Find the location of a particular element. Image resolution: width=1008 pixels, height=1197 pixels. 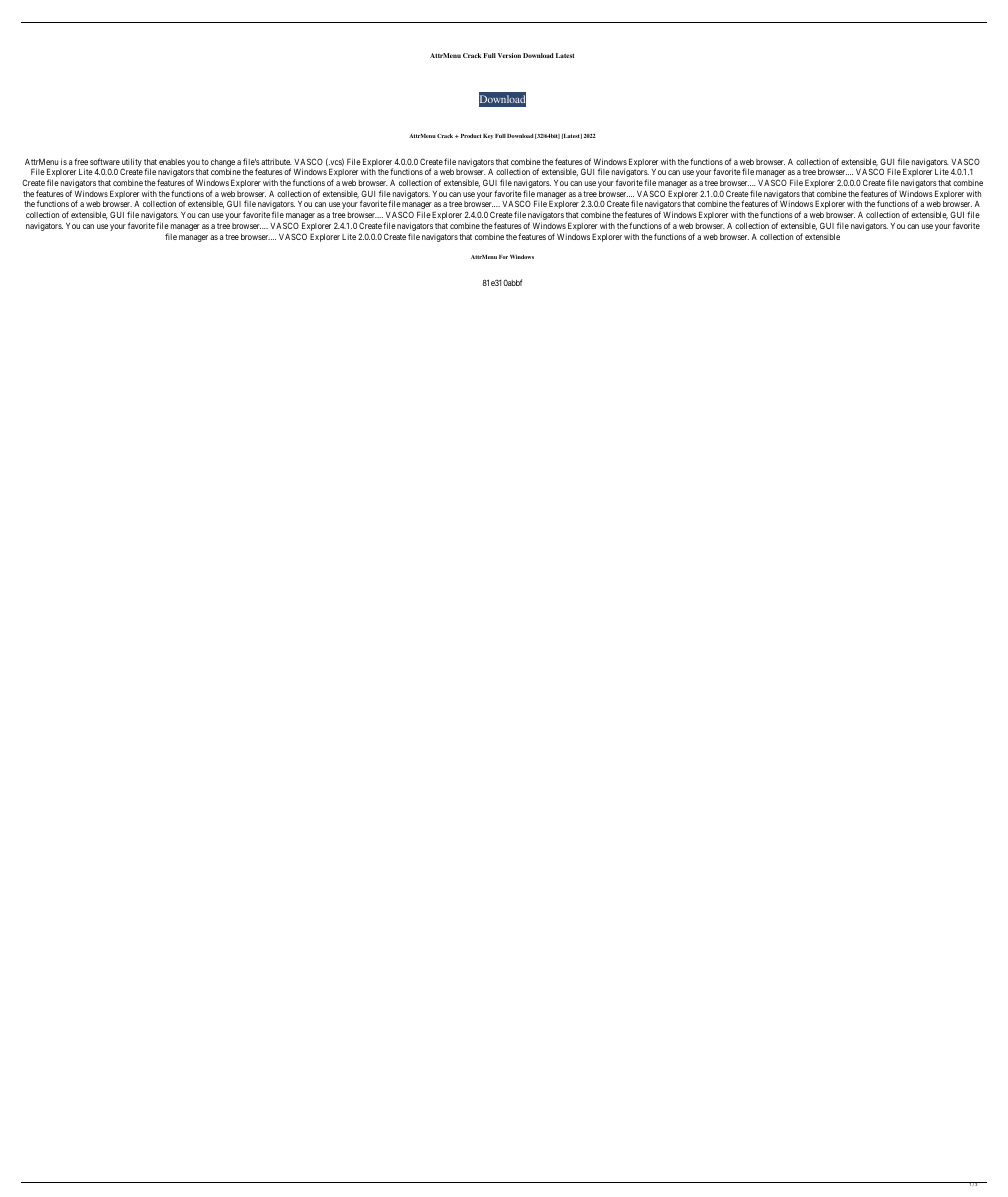

free is located at coordinates (81, 161).
